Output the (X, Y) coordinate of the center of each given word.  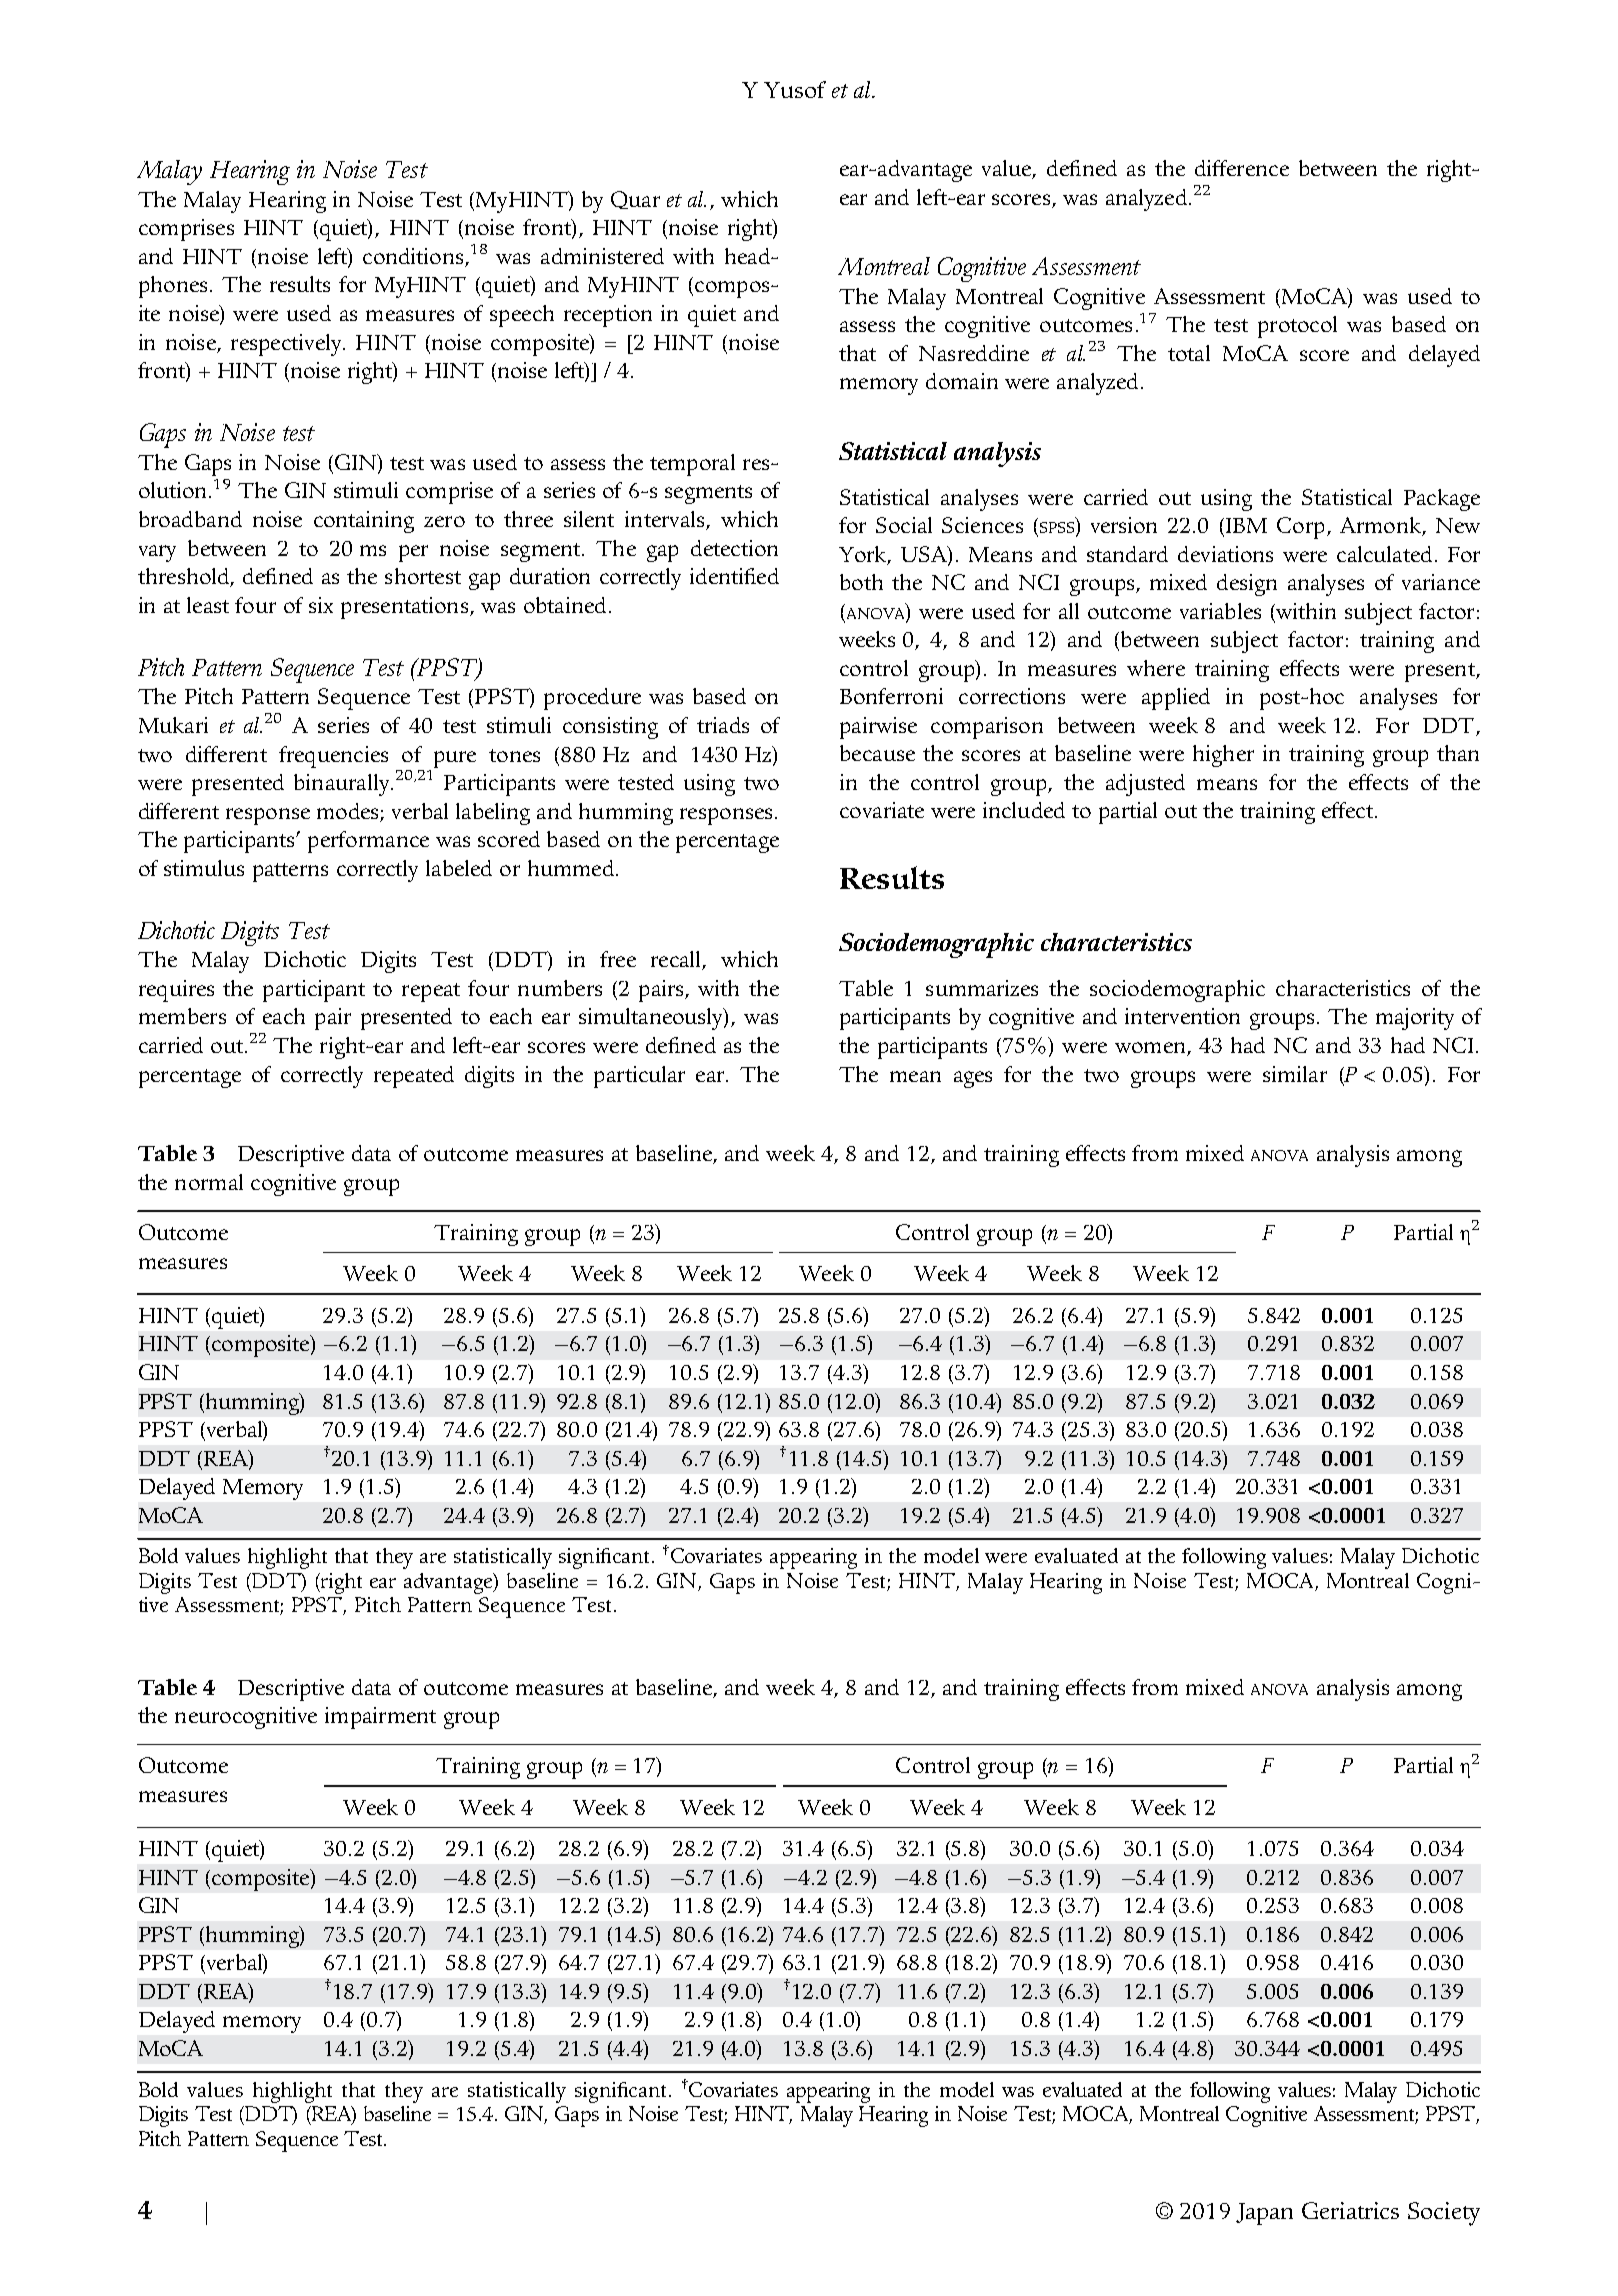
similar (1295, 1074)
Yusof (795, 89)
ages (973, 1079)
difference (1242, 168)
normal (209, 1182)
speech (522, 316)
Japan (1264, 2214)
